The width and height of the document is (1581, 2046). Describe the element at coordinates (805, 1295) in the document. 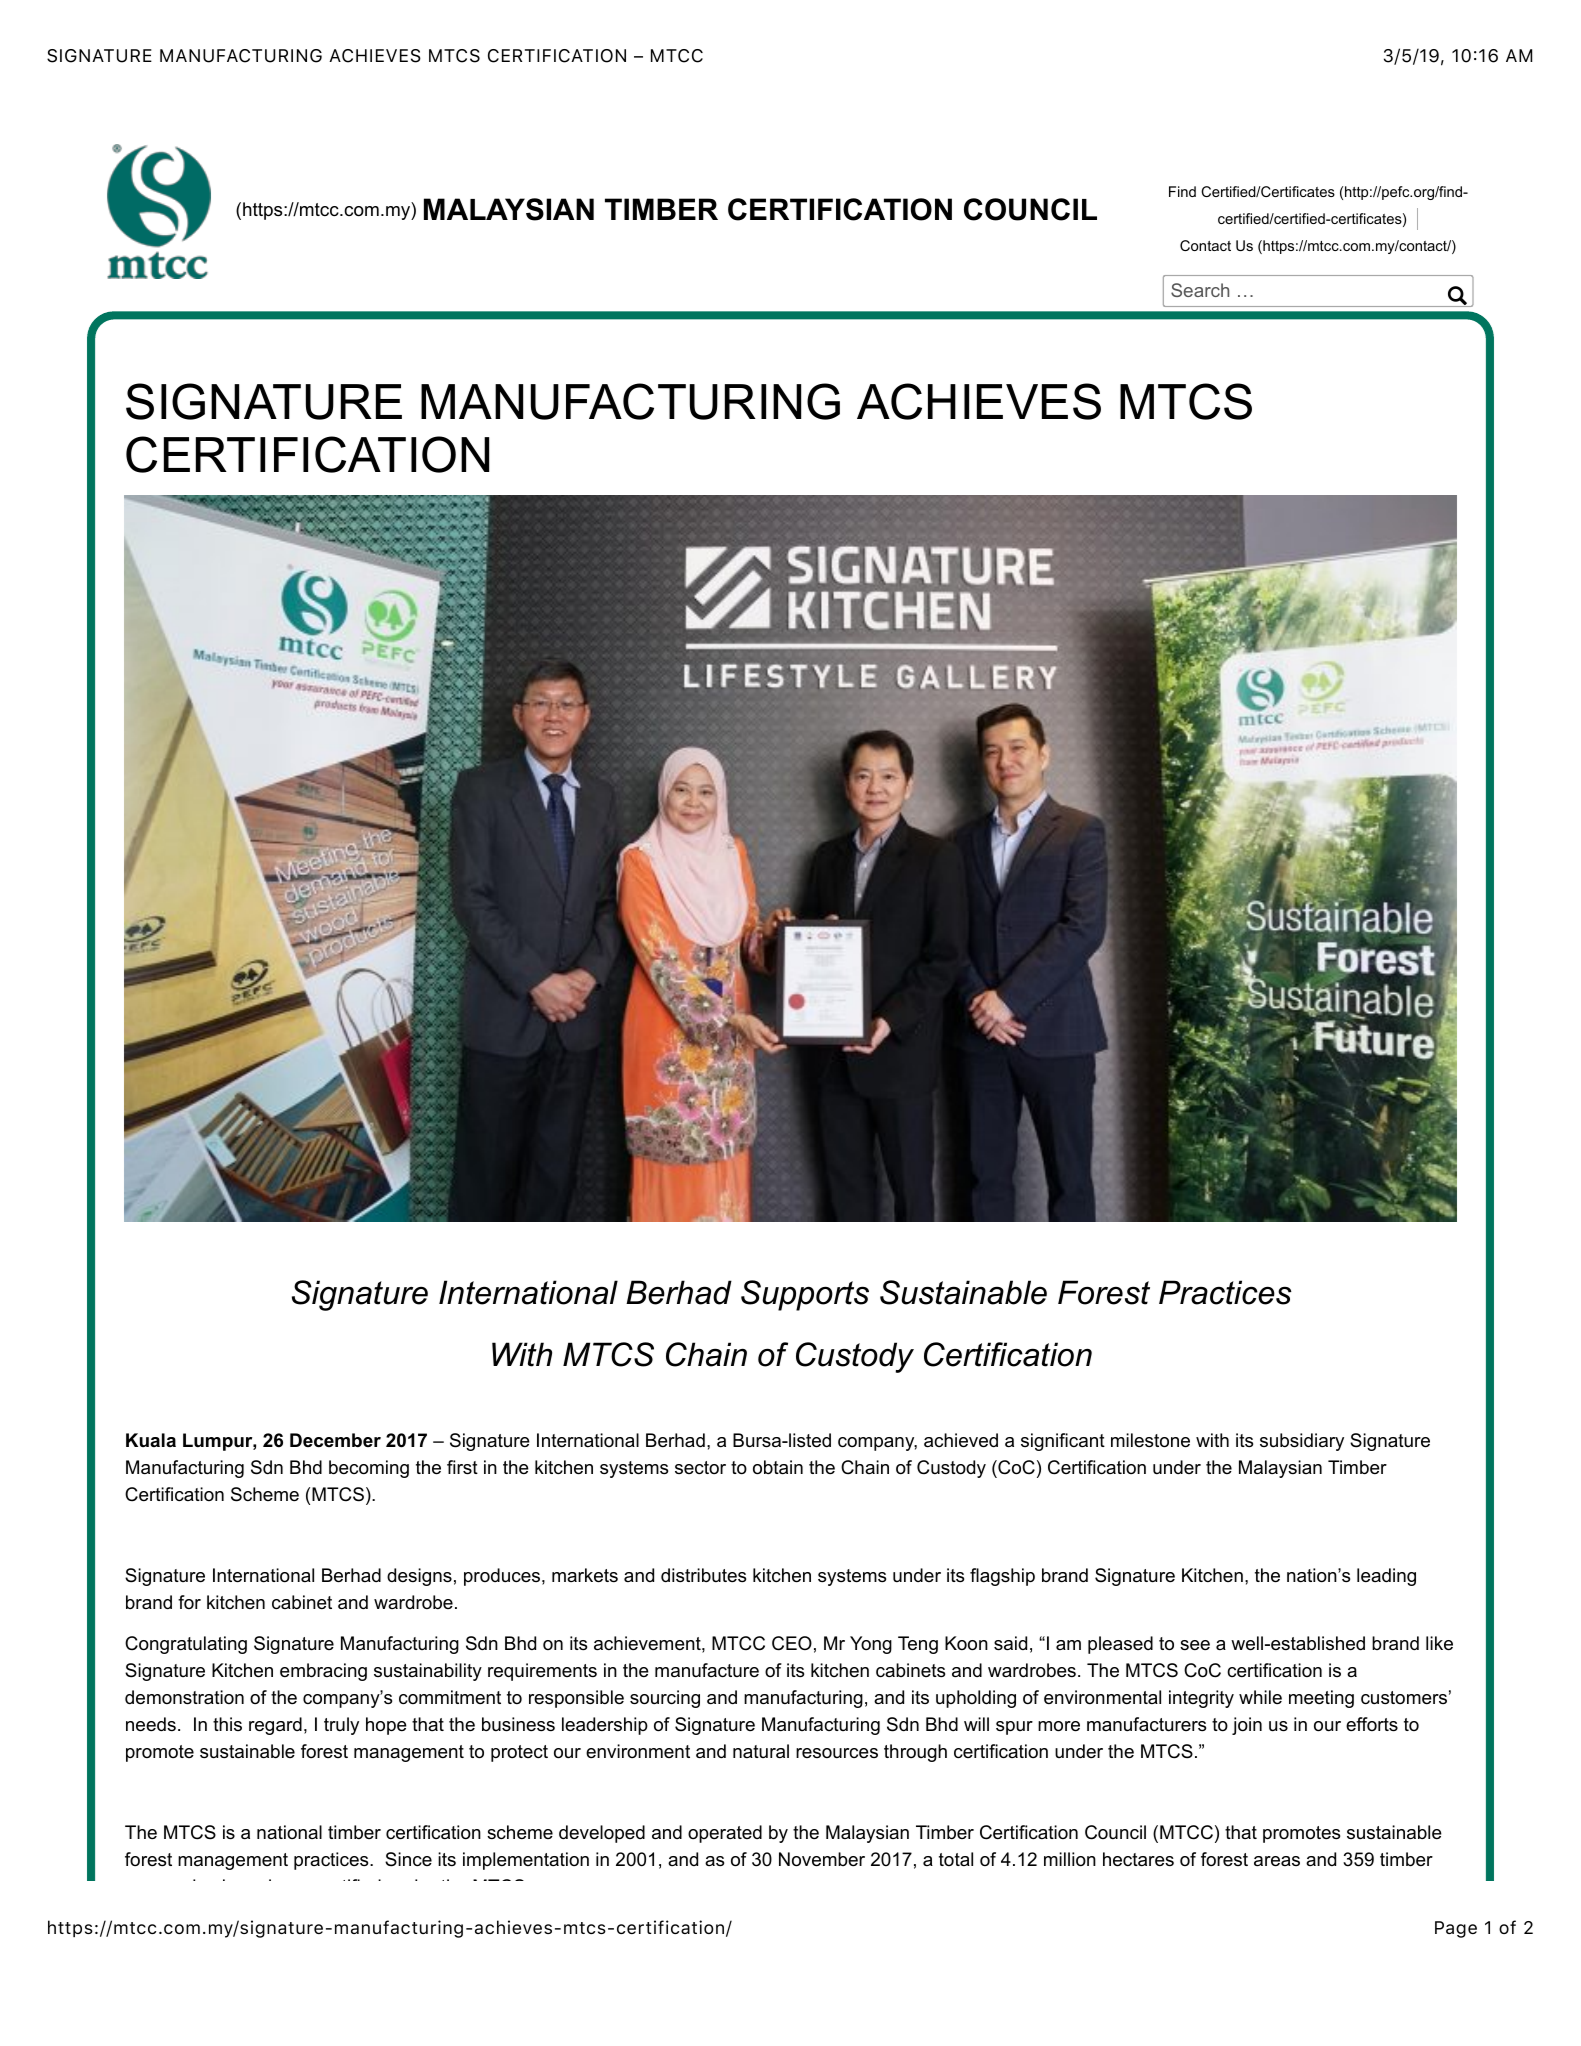

I see `Supports` at that location.
